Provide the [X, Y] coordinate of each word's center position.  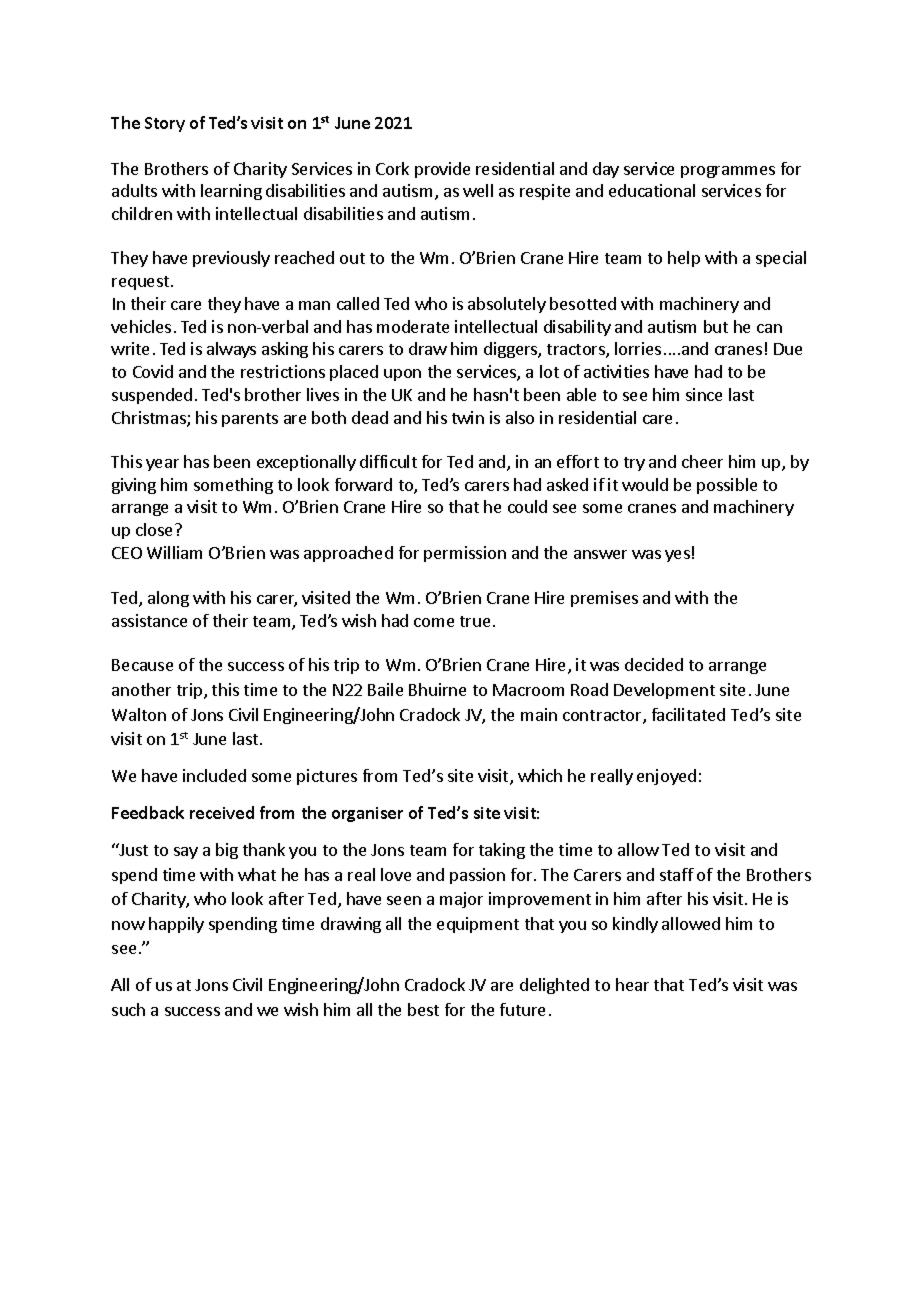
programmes [728, 172]
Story [165, 124]
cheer [702, 461]
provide [442, 170]
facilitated [688, 714]
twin [468, 417]
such [128, 1009]
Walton [139, 714]
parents [250, 420]
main [539, 714]
